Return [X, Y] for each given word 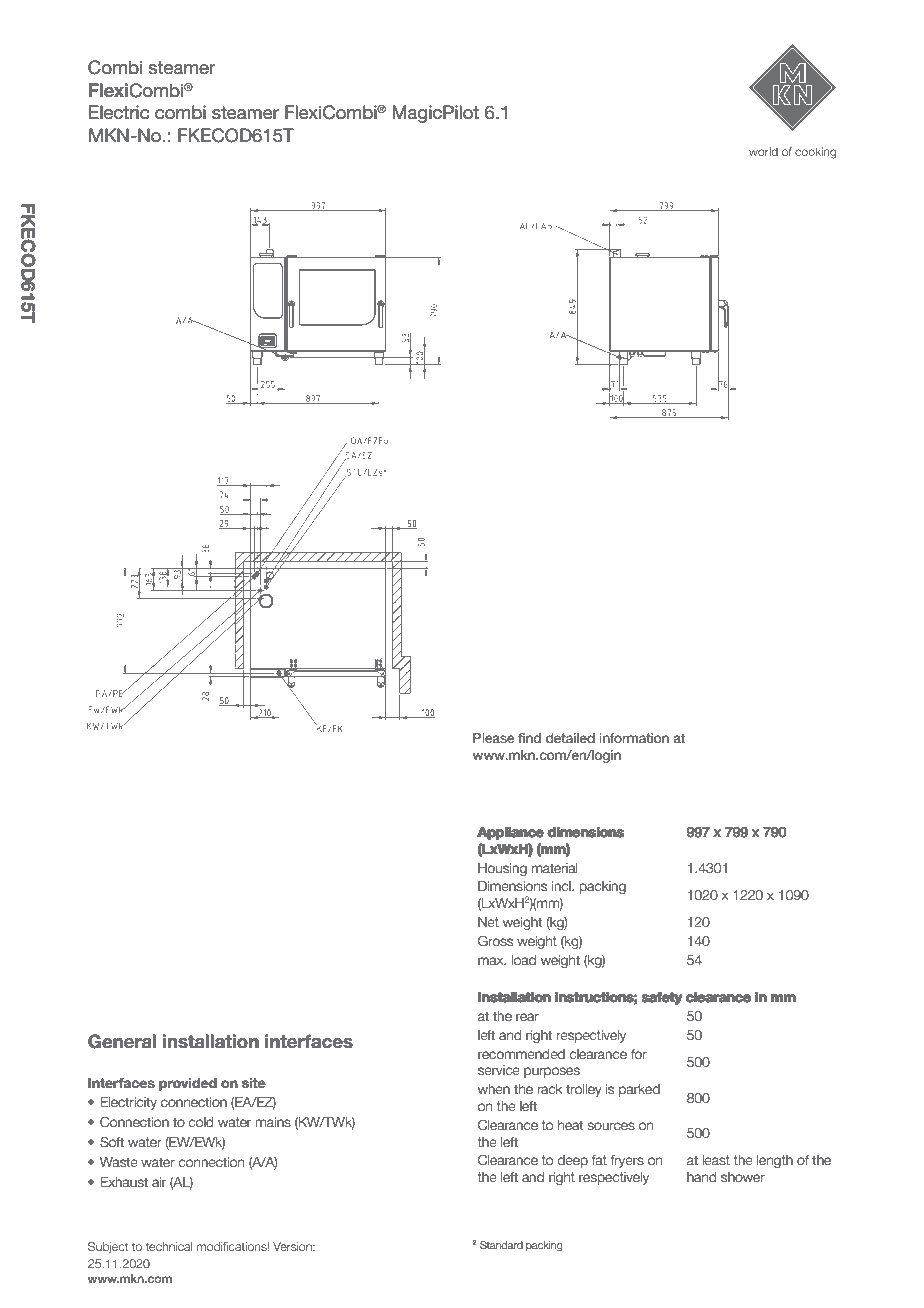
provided [188, 1084]
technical [169, 1246]
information [634, 738]
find [529, 738]
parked [639, 1090]
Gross [495, 941]
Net [488, 922]
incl [562, 886]
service [499, 1070]
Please [494, 738]
